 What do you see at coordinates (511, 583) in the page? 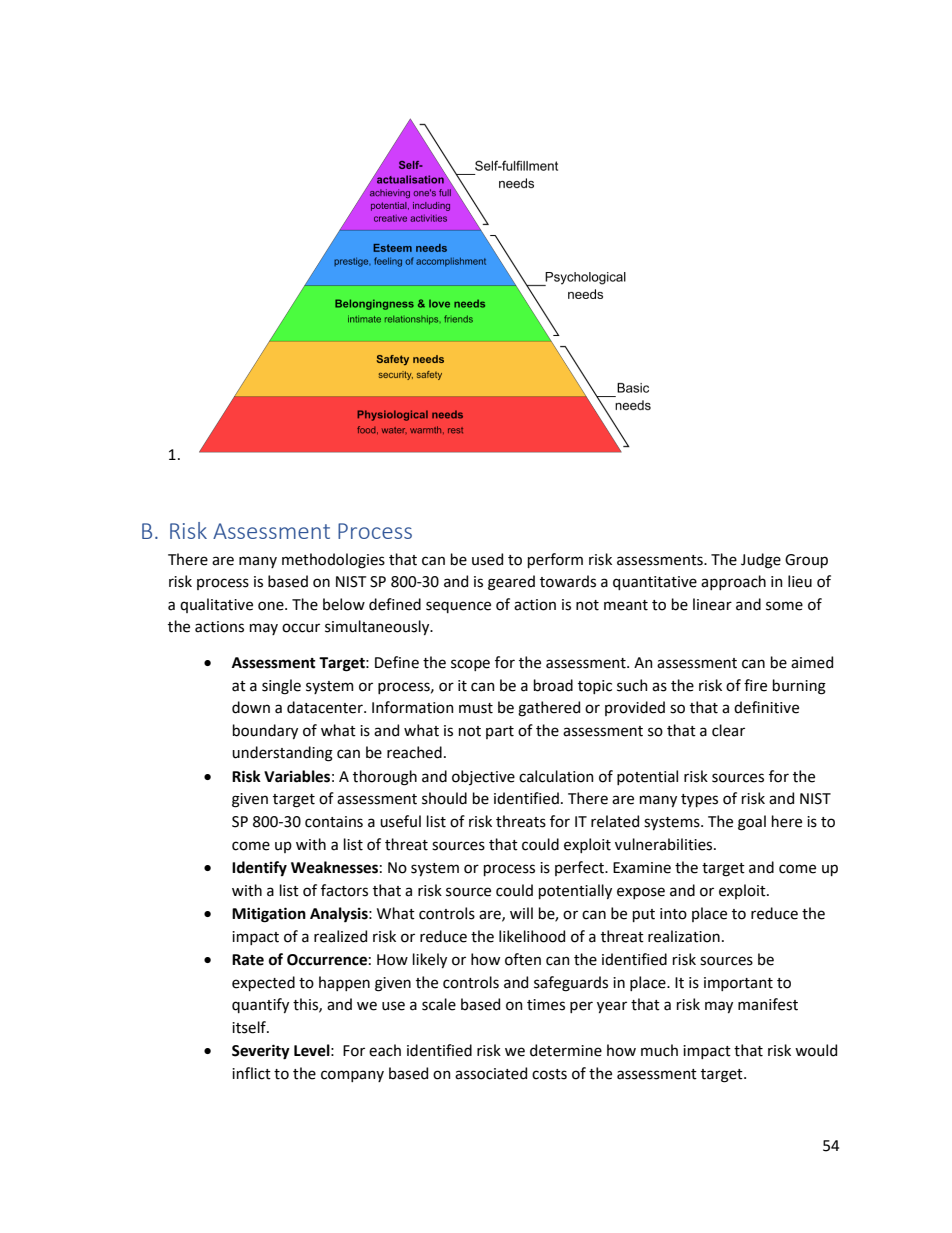
I see `geared` at bounding box center [511, 583].
